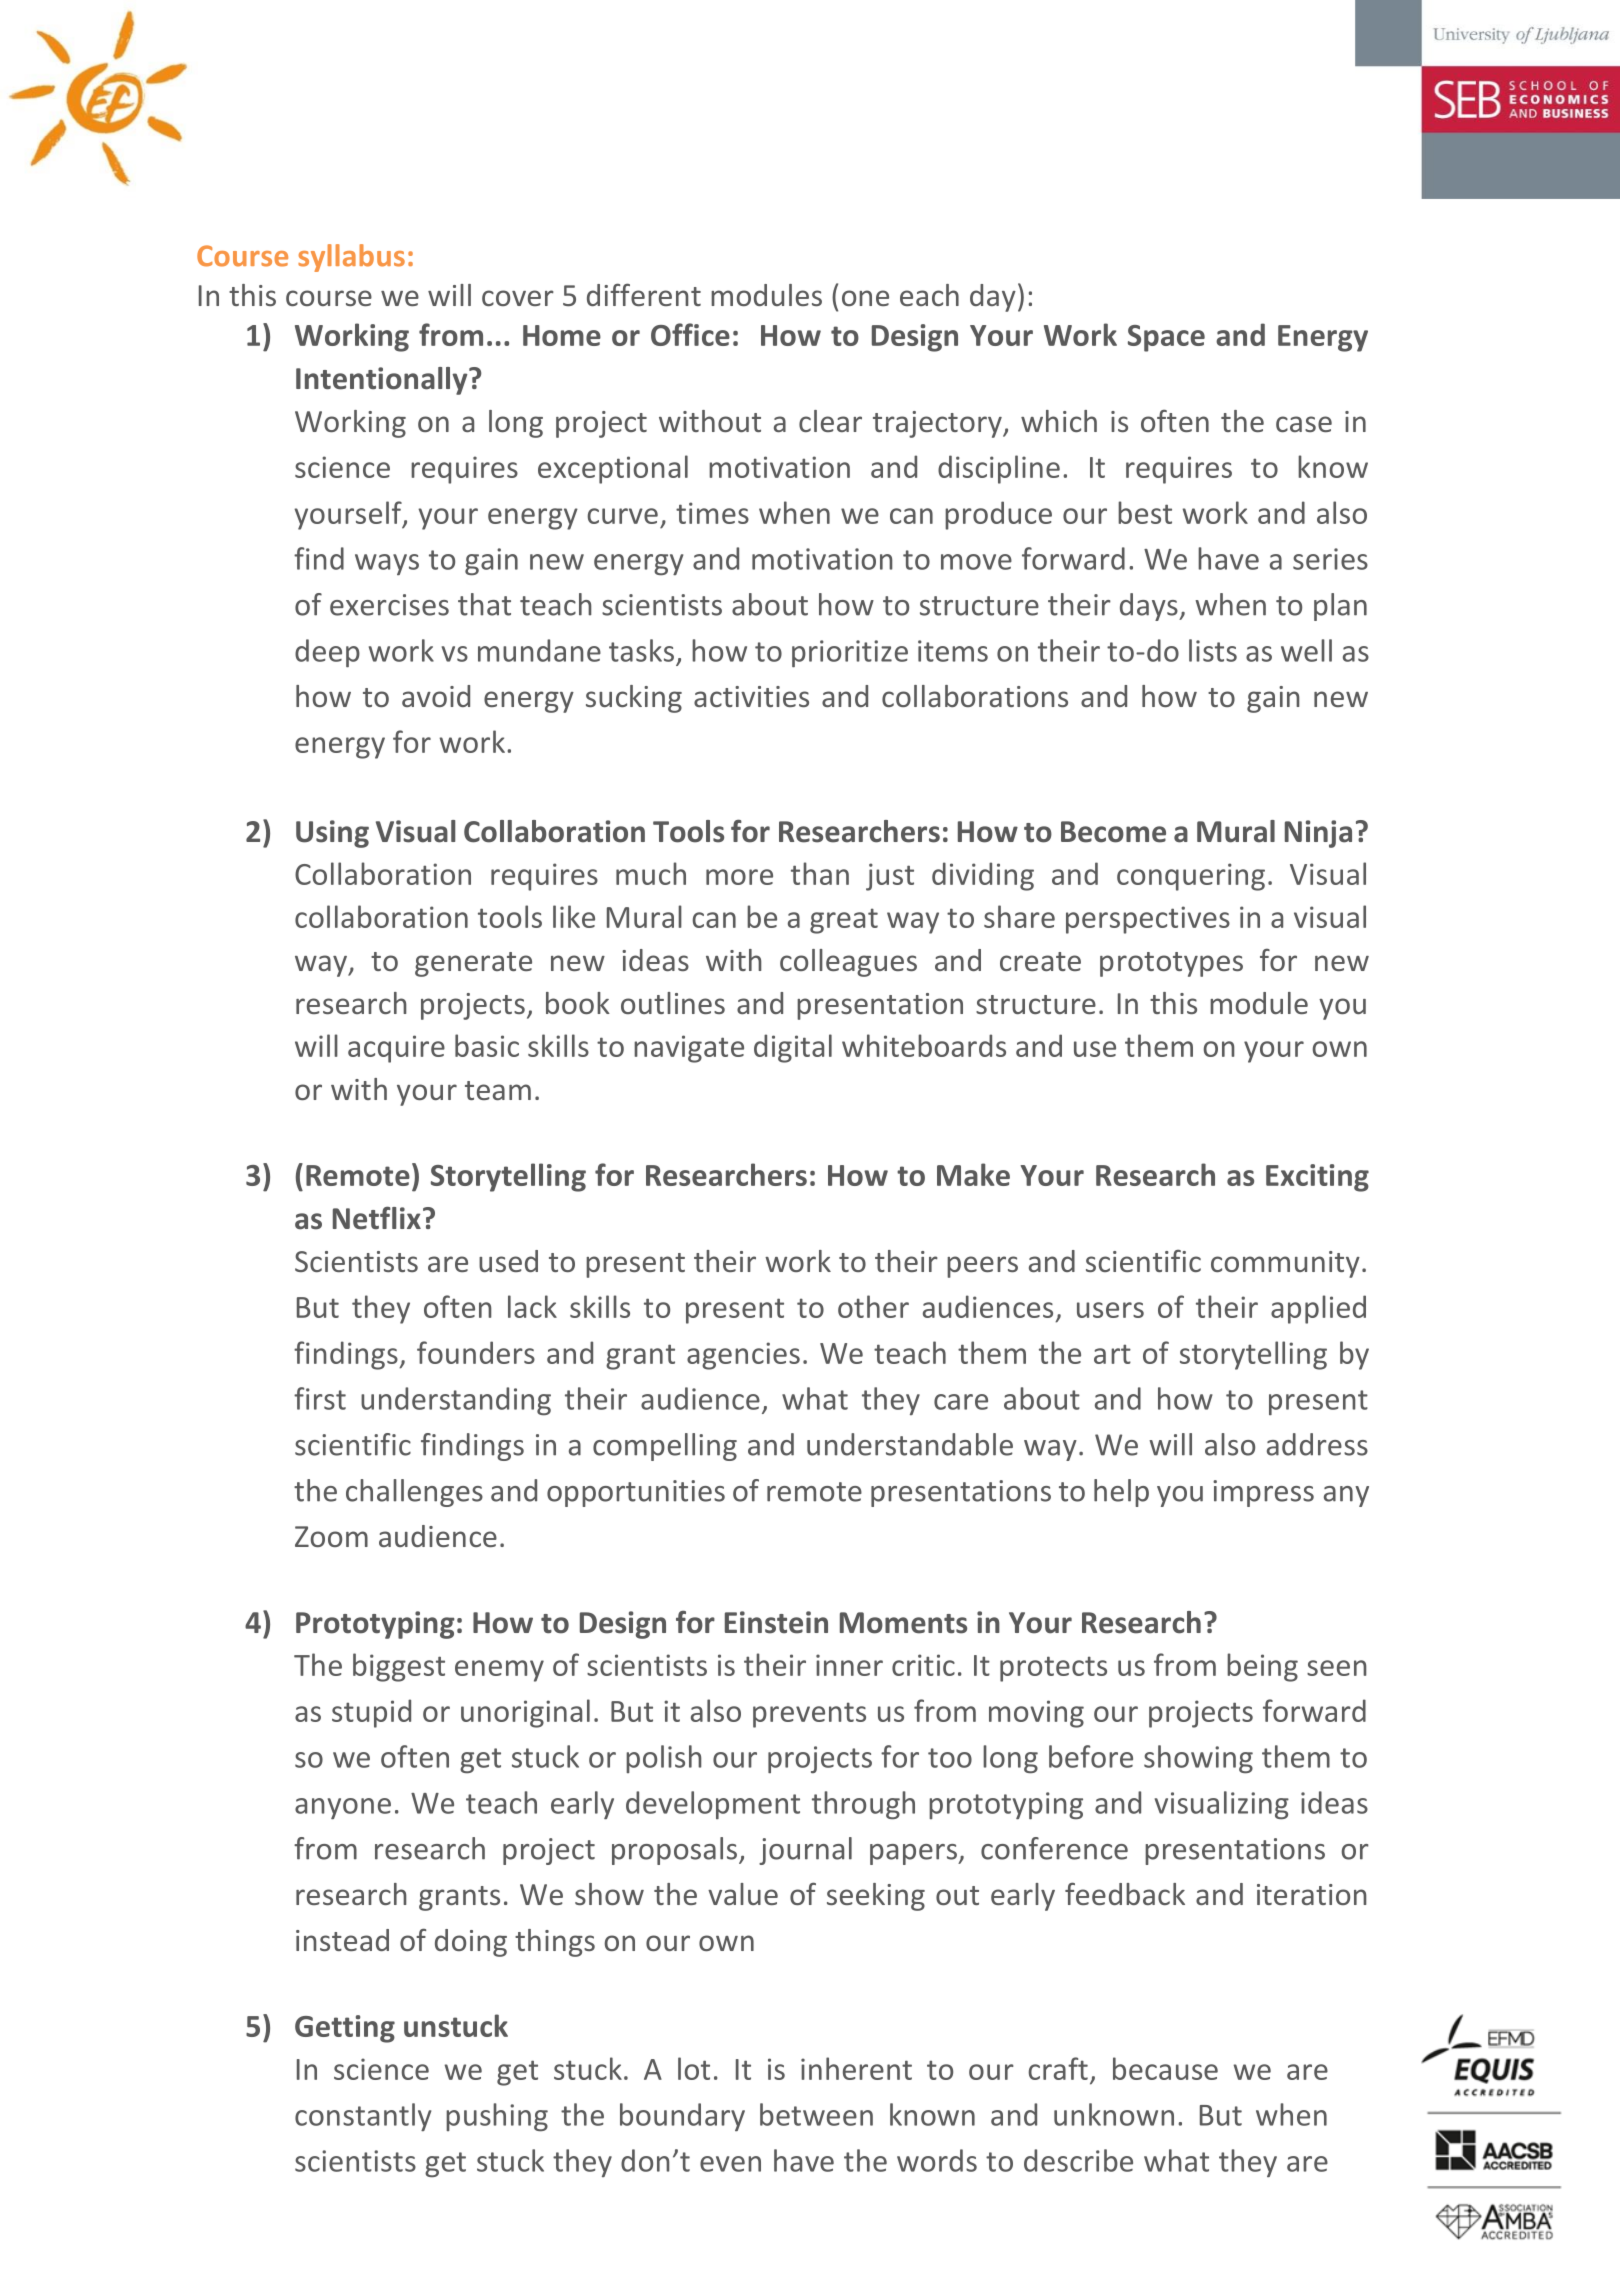  Describe the element at coordinates (844, 921) in the document. I see `great` at that location.
